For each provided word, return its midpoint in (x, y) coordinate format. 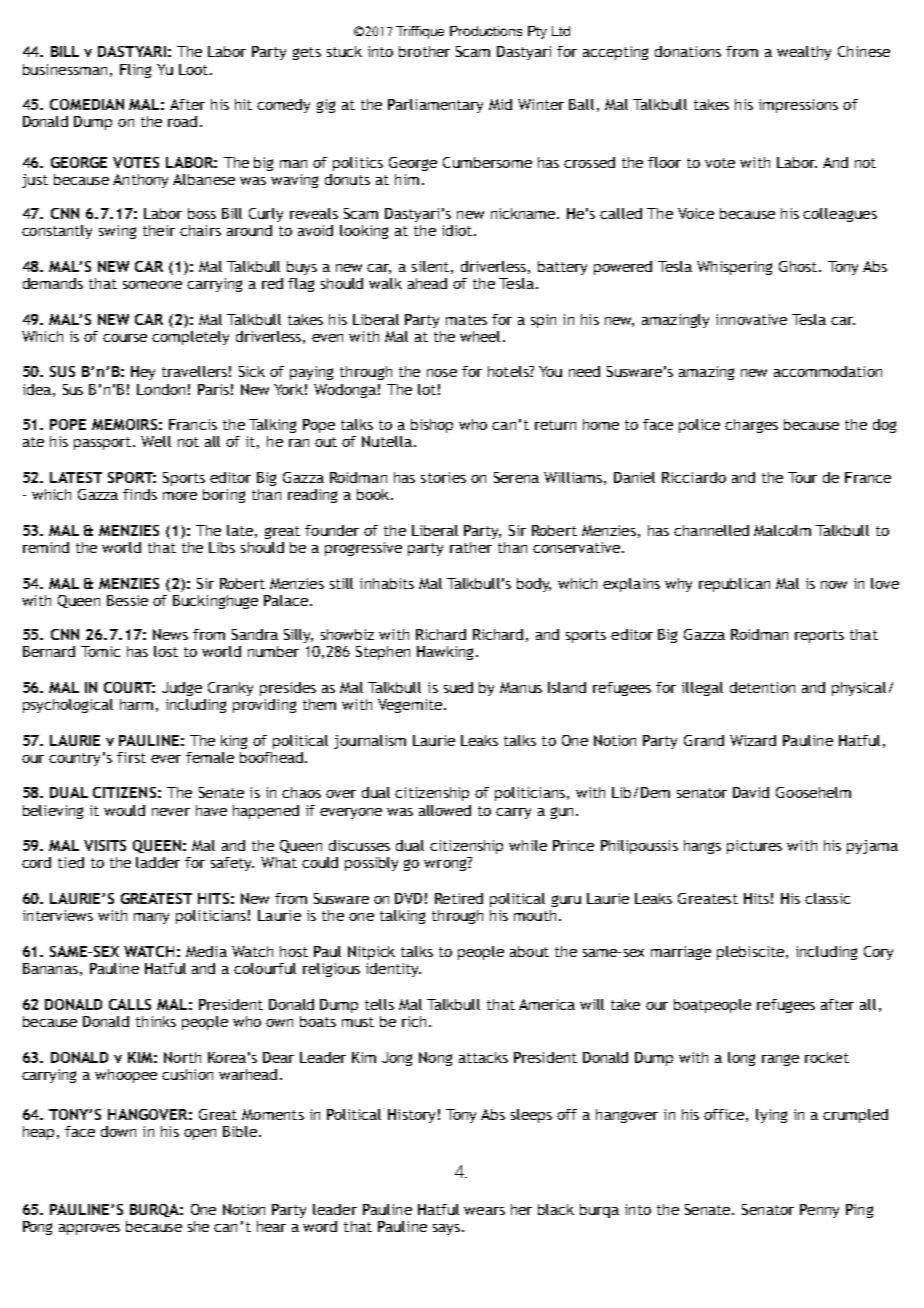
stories (443, 477)
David (751, 792)
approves (89, 1229)
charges (751, 426)
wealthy (804, 53)
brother (424, 51)
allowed (445, 810)
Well (156, 441)
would (124, 810)
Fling (135, 71)
